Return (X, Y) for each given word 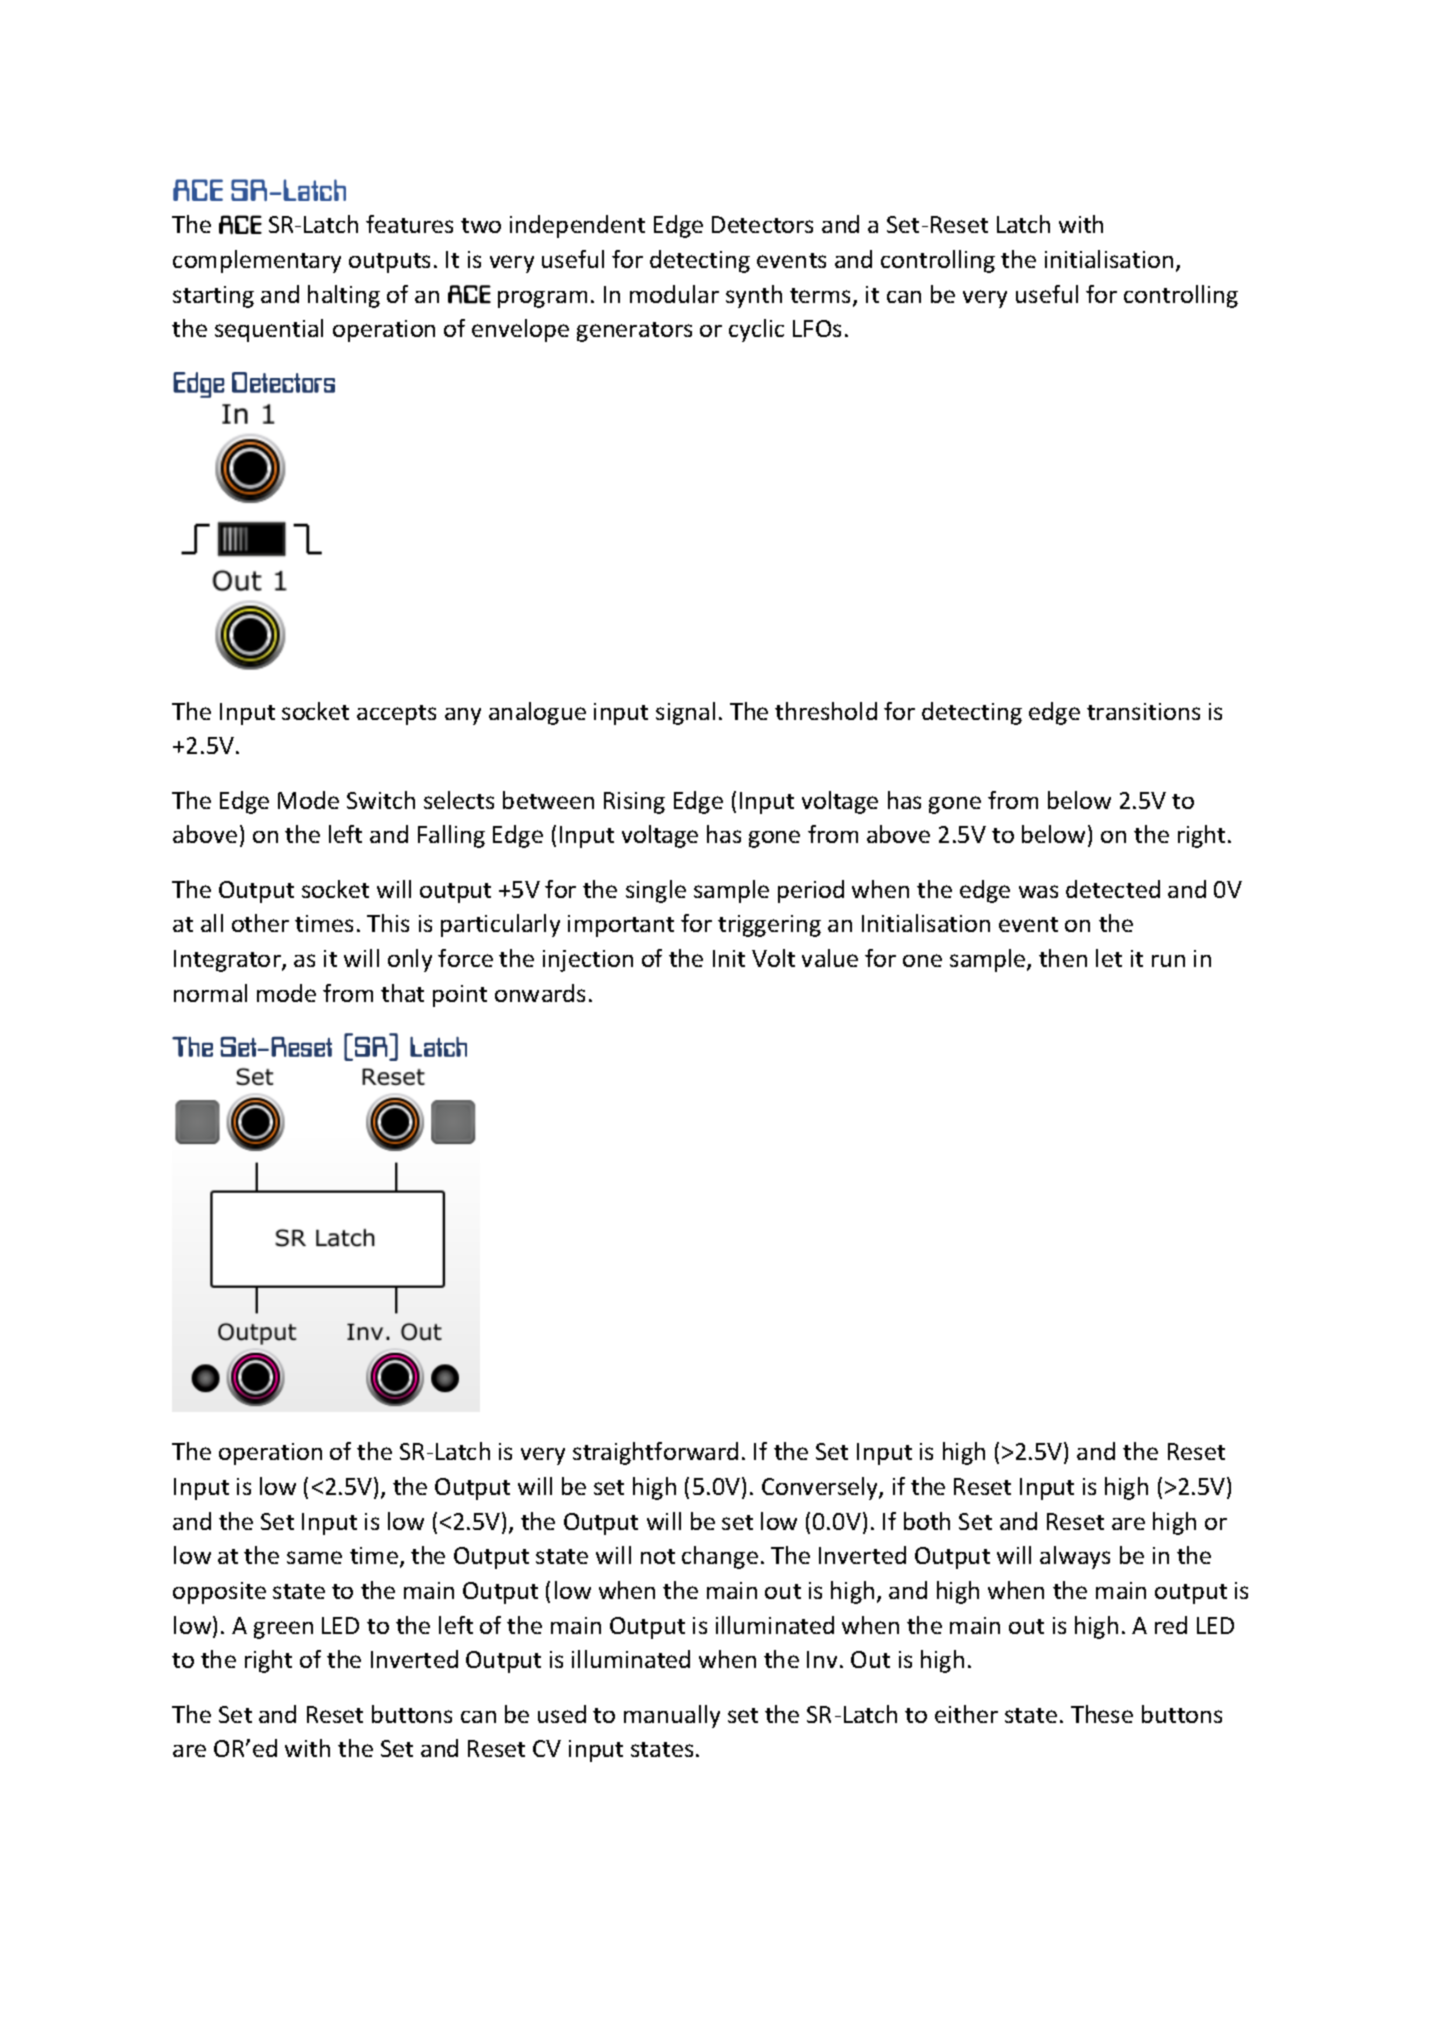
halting (344, 296)
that (402, 993)
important (621, 926)
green (283, 1630)
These (1102, 1714)
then (1063, 958)
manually (672, 1716)
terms (822, 297)
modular (674, 294)
